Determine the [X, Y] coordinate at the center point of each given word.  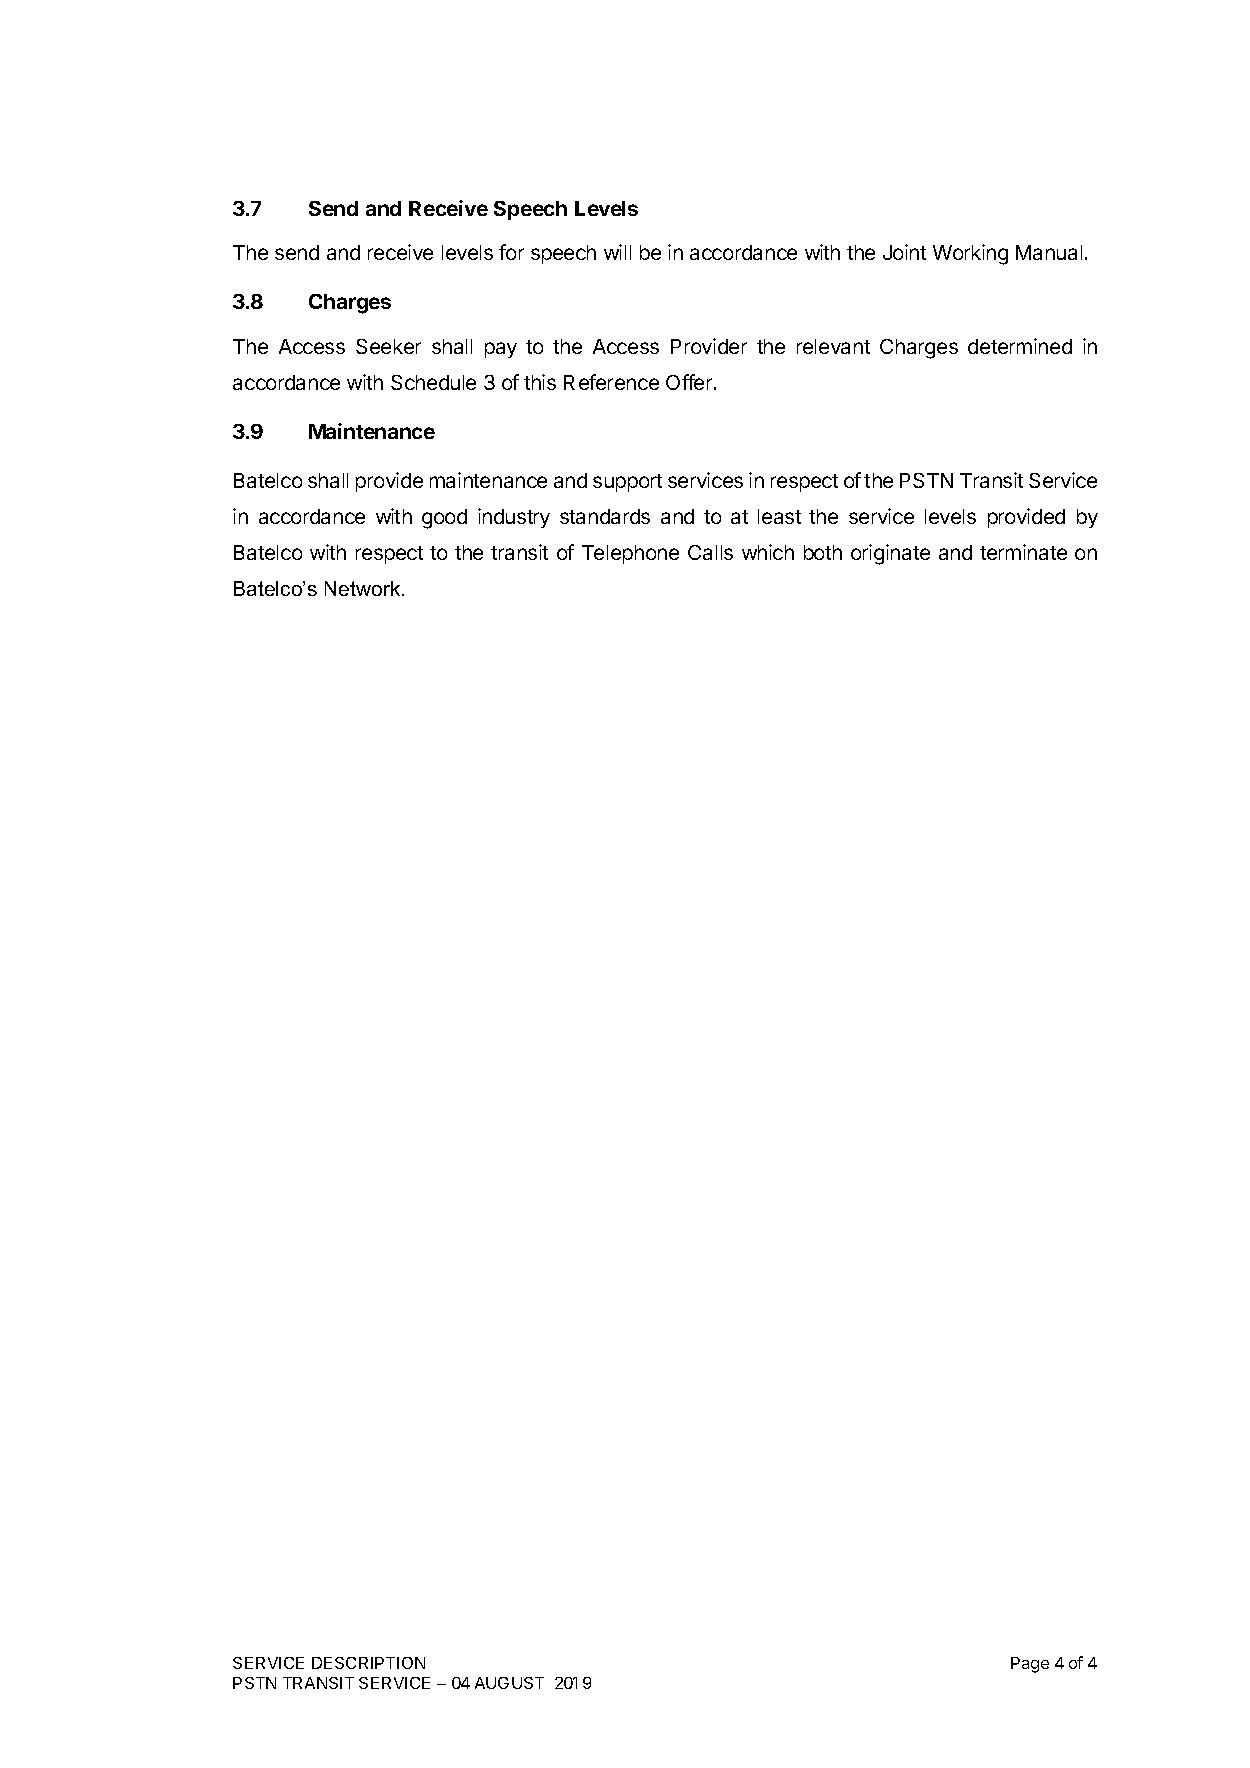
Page [1030, 1665]
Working [970, 254]
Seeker [388, 346]
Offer [690, 382]
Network [364, 588]
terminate [1023, 552]
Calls [710, 552]
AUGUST [509, 1683]
